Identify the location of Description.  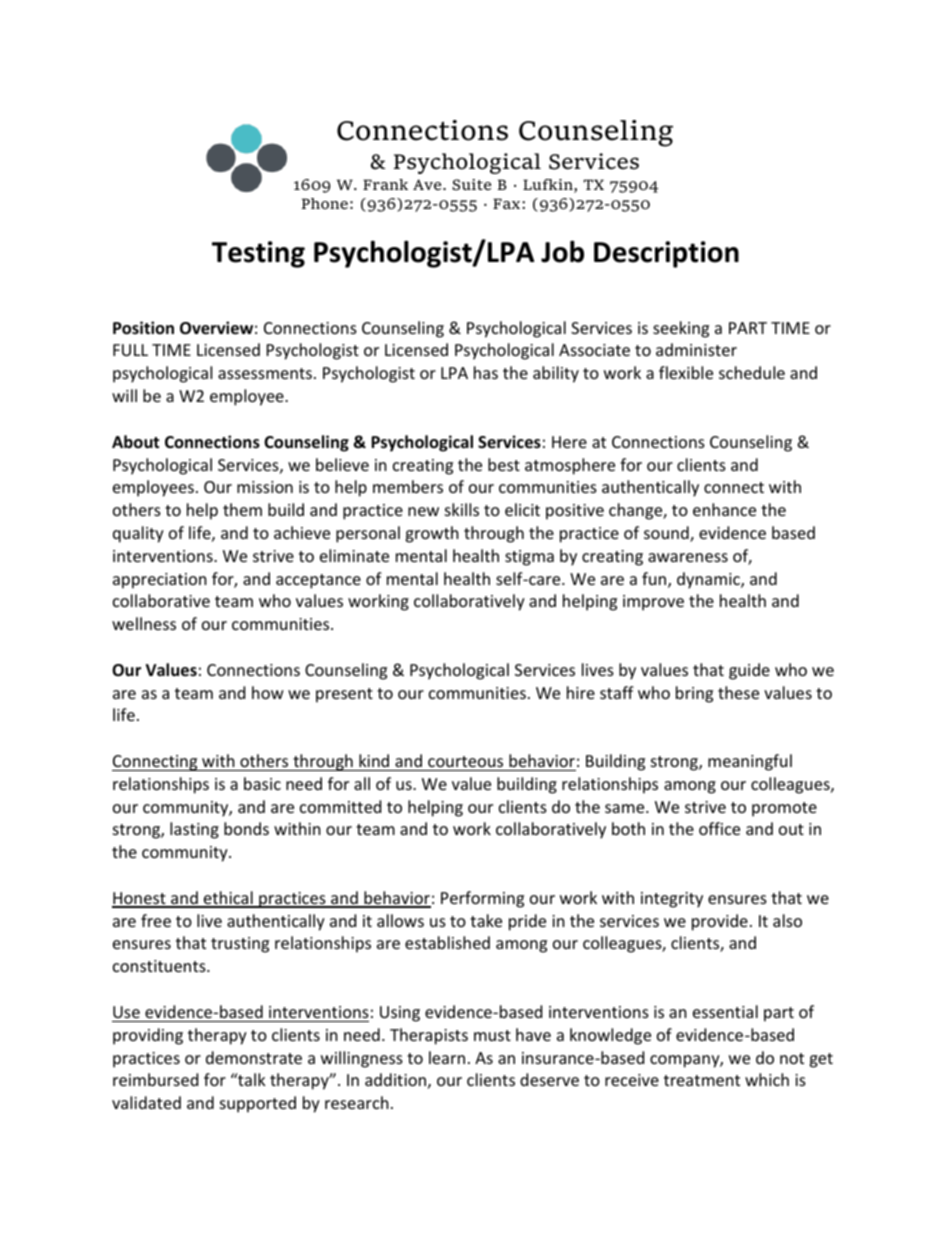
(666, 254).
